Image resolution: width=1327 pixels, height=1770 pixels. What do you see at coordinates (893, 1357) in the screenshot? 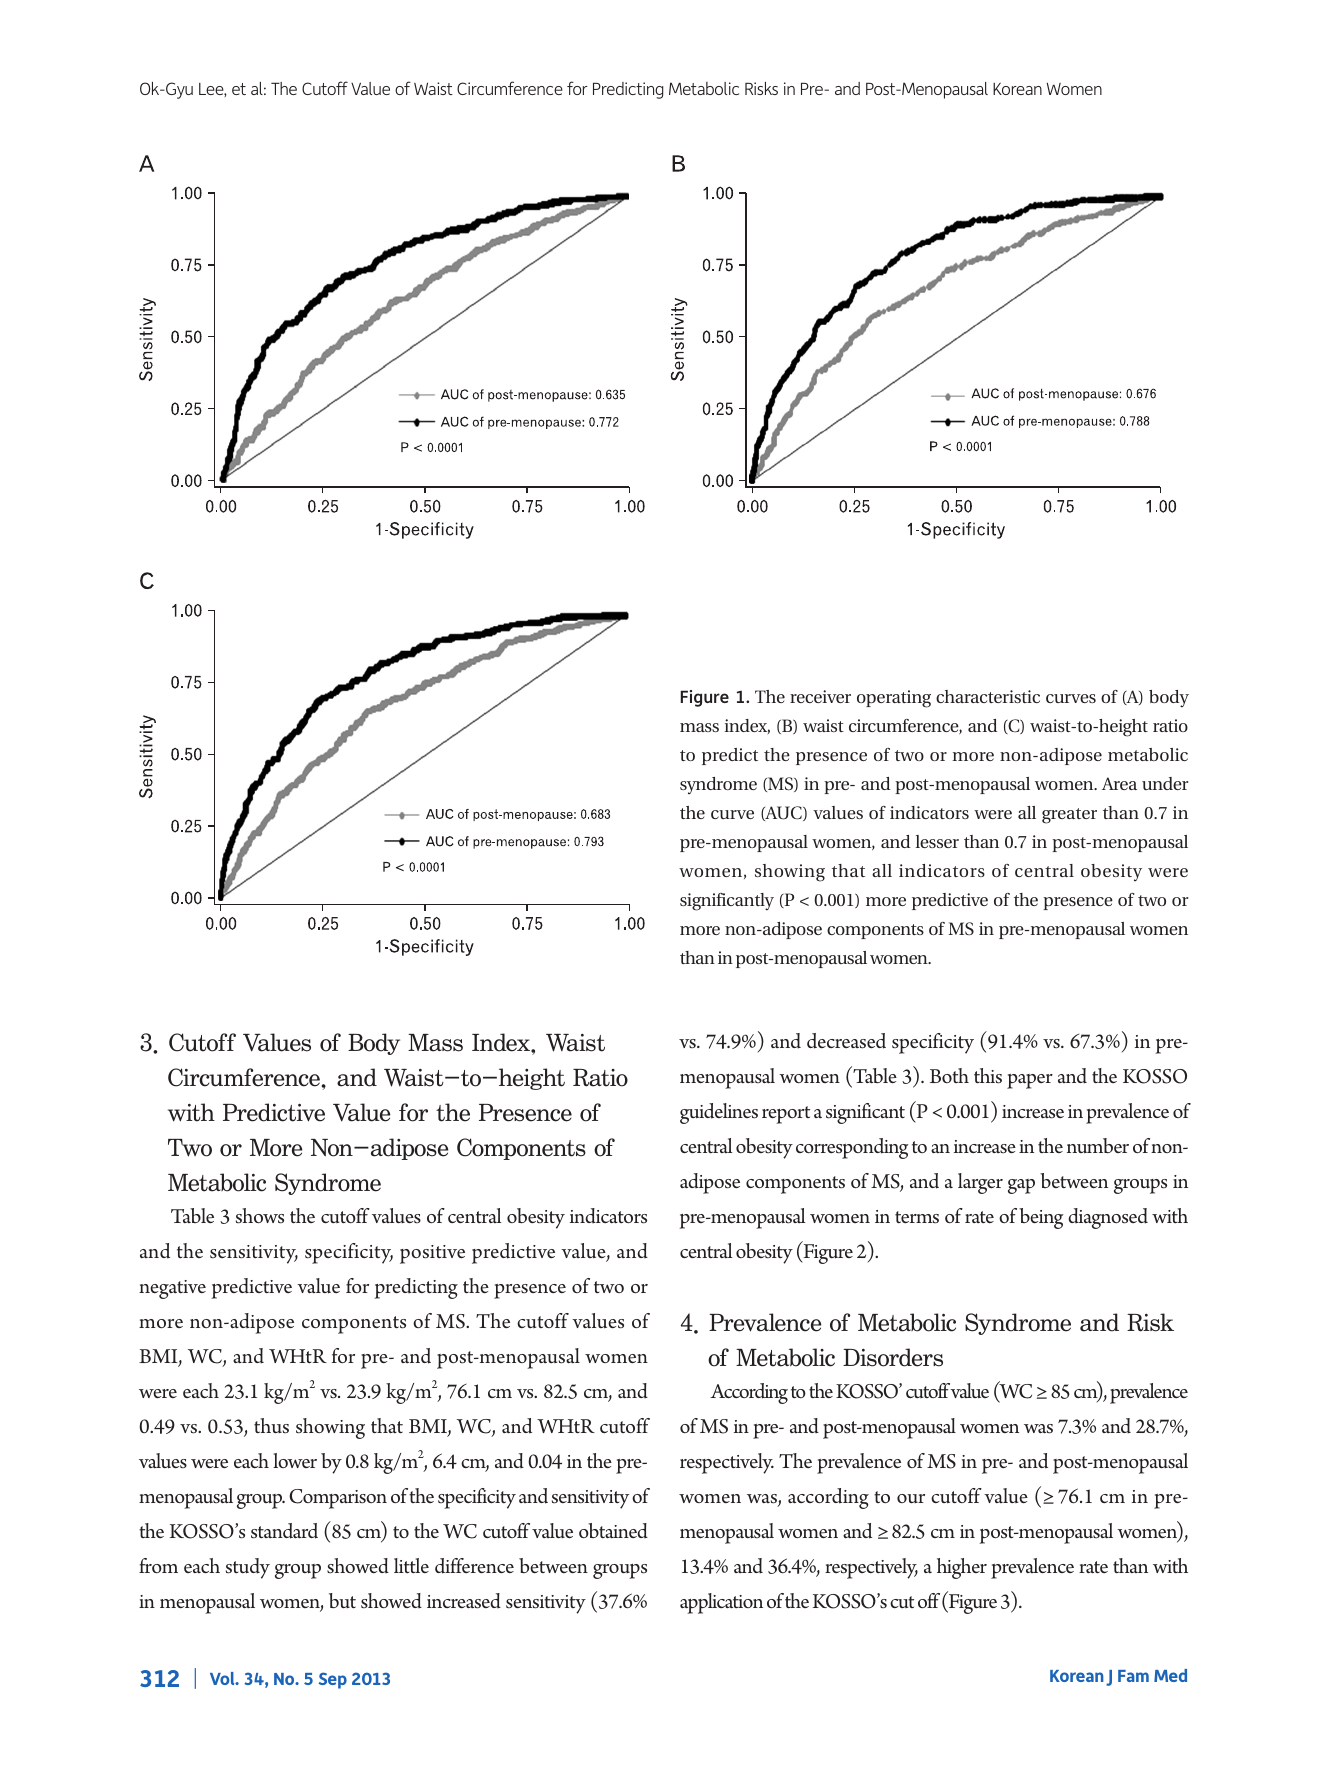
I see `Disorders` at bounding box center [893, 1357].
